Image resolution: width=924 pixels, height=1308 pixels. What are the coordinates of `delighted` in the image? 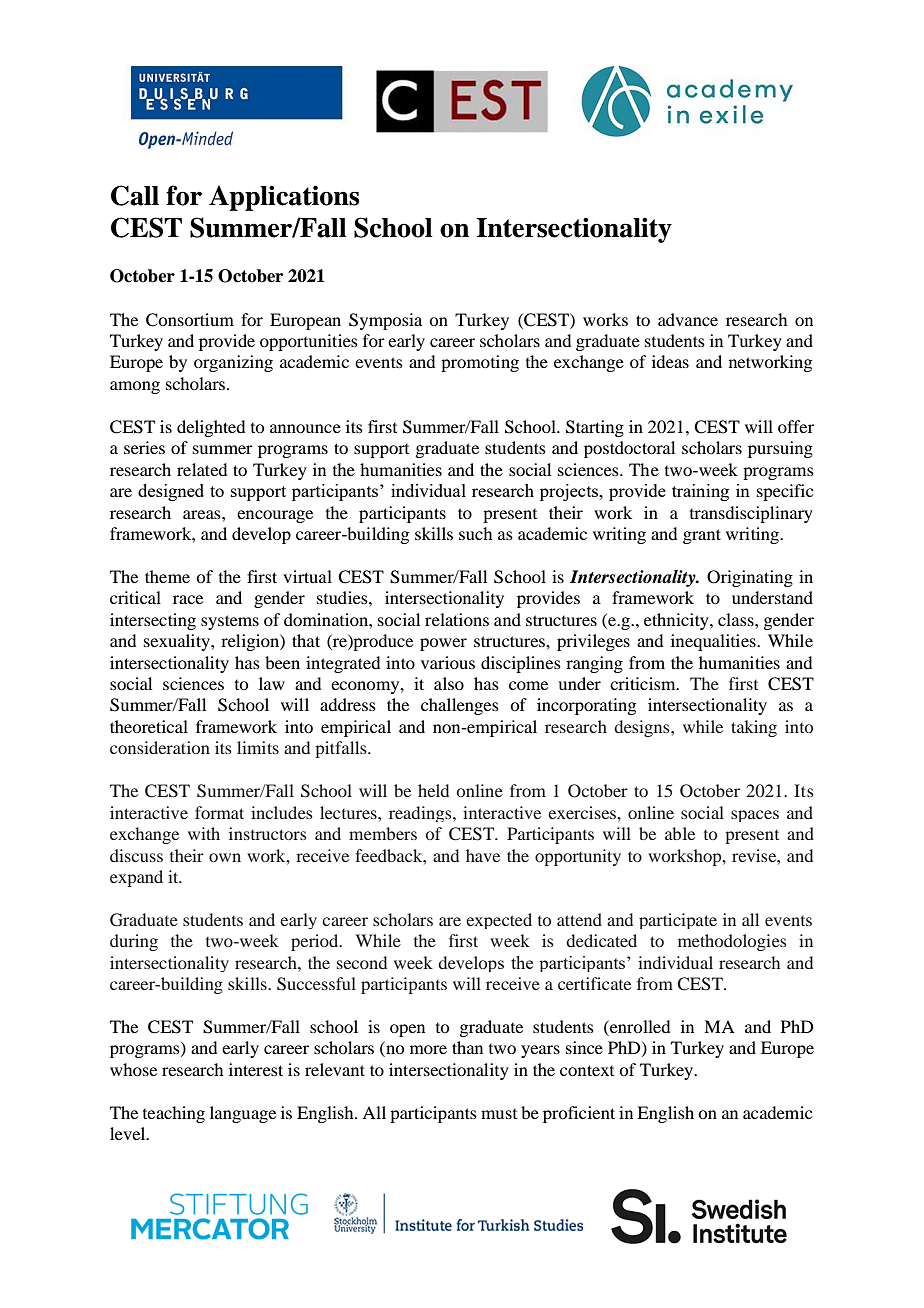 It's located at (211, 428).
